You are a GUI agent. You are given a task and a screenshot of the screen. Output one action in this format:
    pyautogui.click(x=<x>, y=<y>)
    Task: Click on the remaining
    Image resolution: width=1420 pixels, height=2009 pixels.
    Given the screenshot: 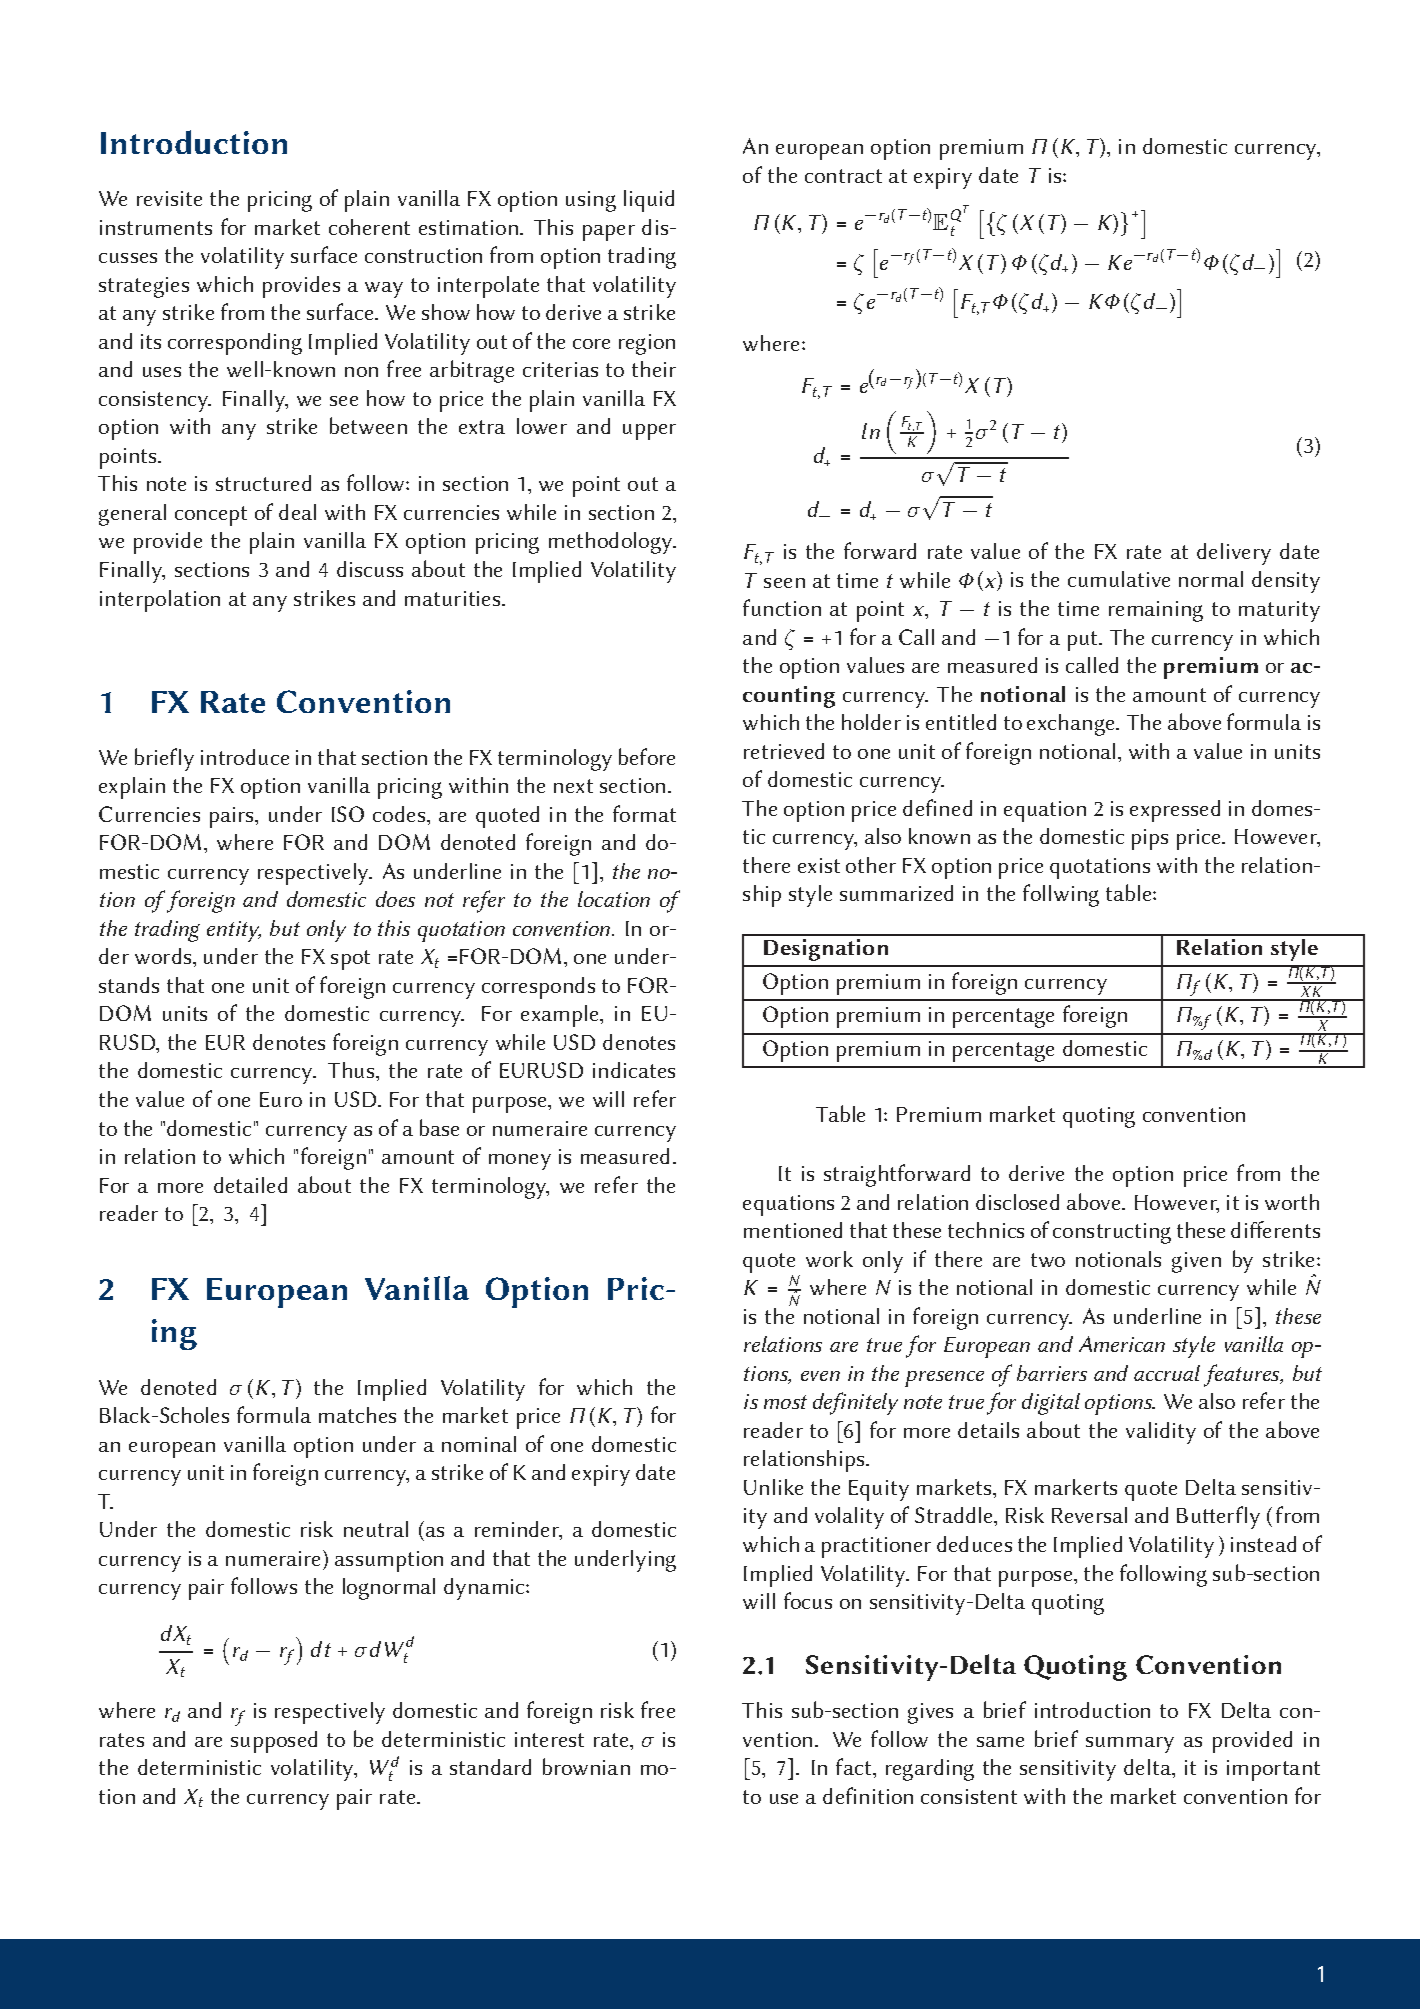 What is the action you would take?
    pyautogui.click(x=1156, y=611)
